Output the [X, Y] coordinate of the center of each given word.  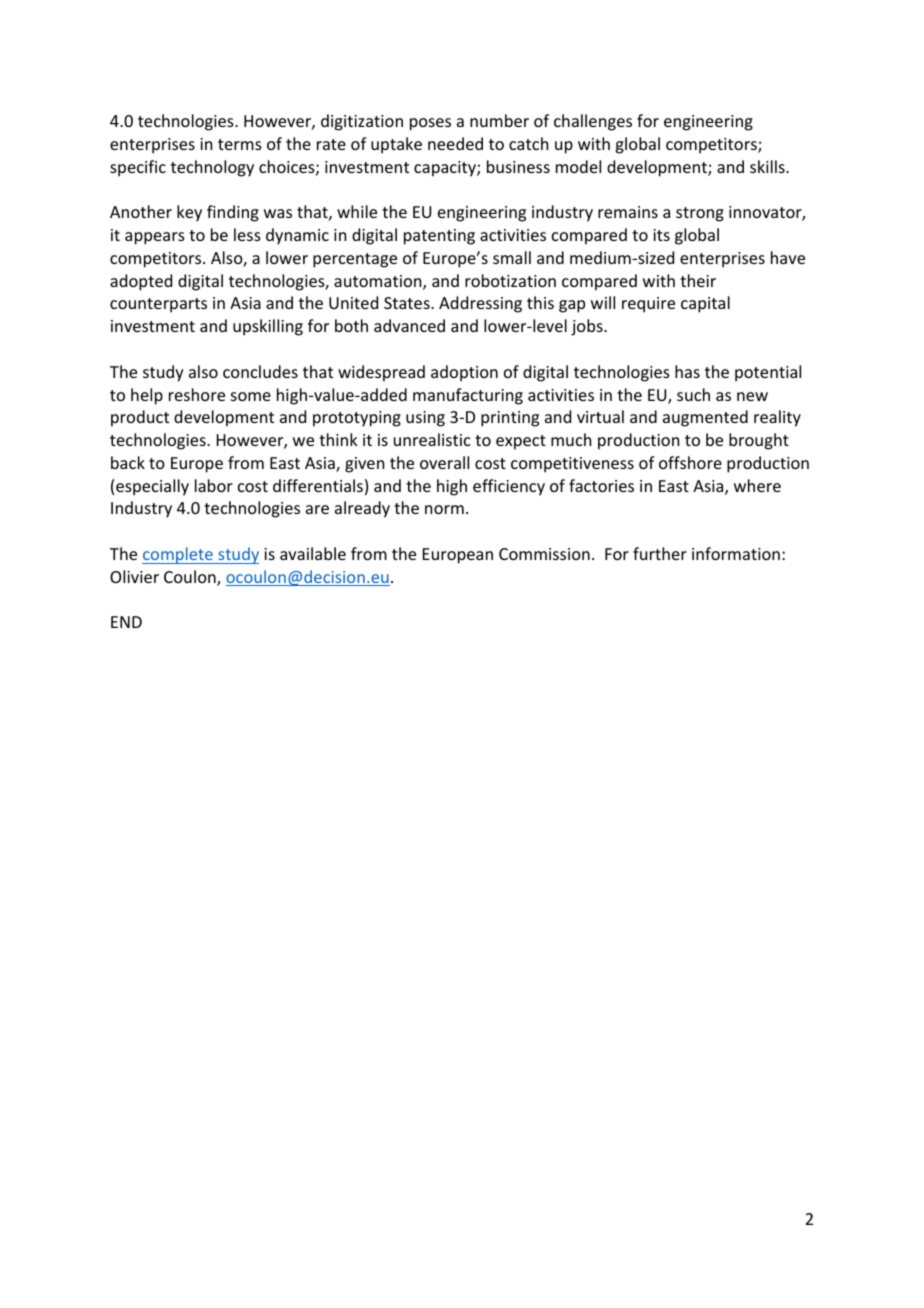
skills [768, 166]
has [687, 371]
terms [240, 144]
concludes [260, 371]
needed [455, 143]
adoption [464, 373]
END [126, 622]
